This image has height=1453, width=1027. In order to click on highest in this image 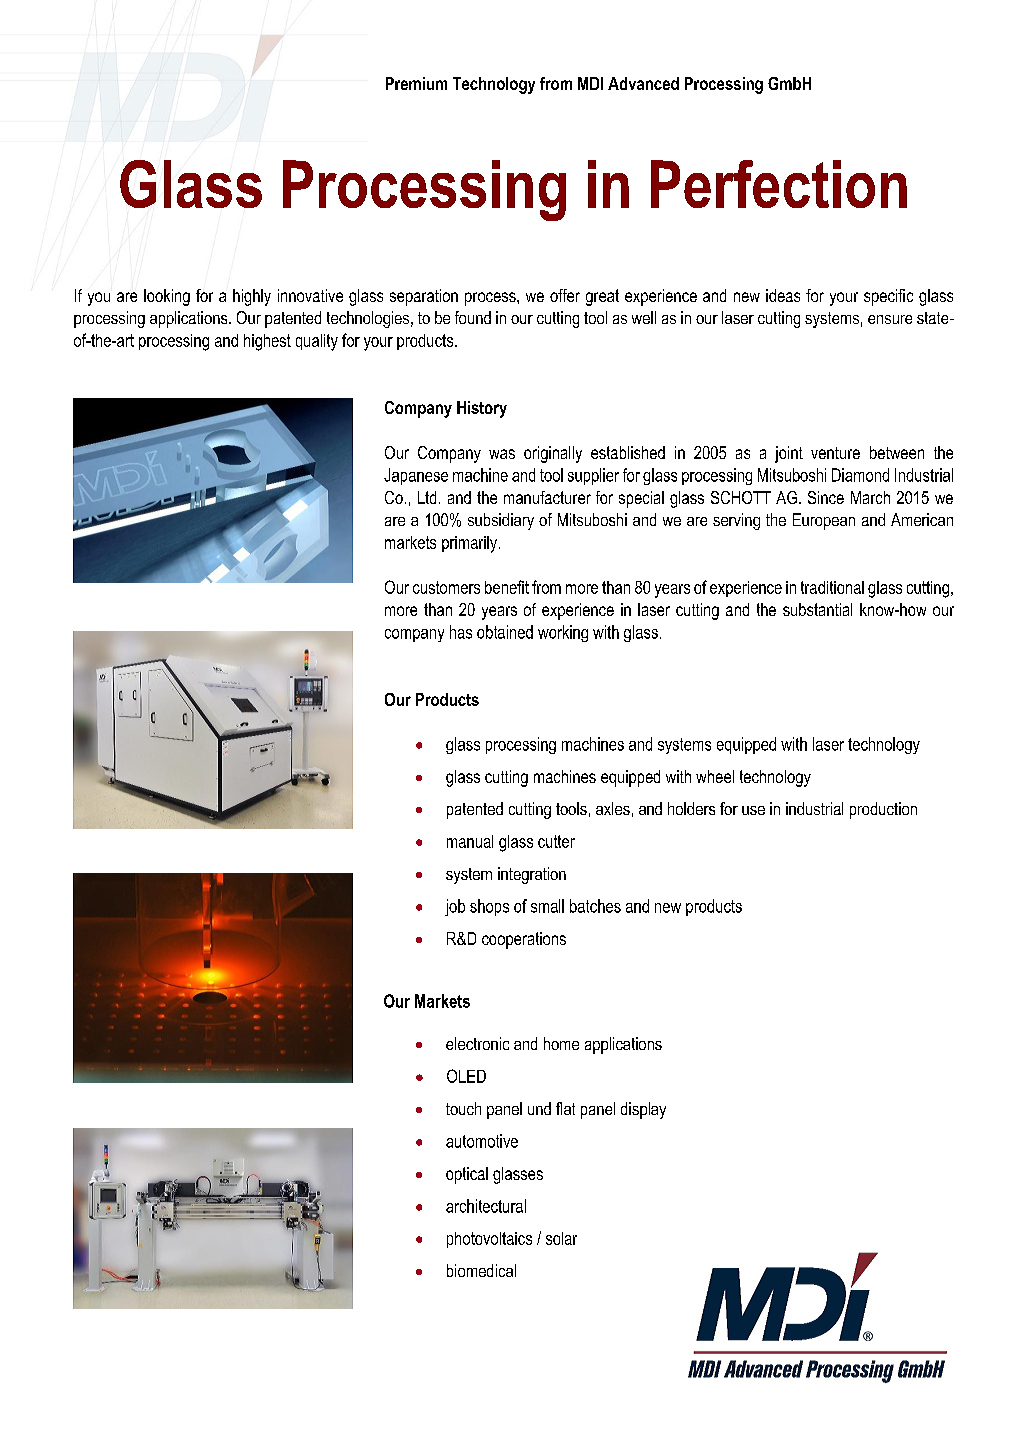, I will do `click(267, 342)`.
